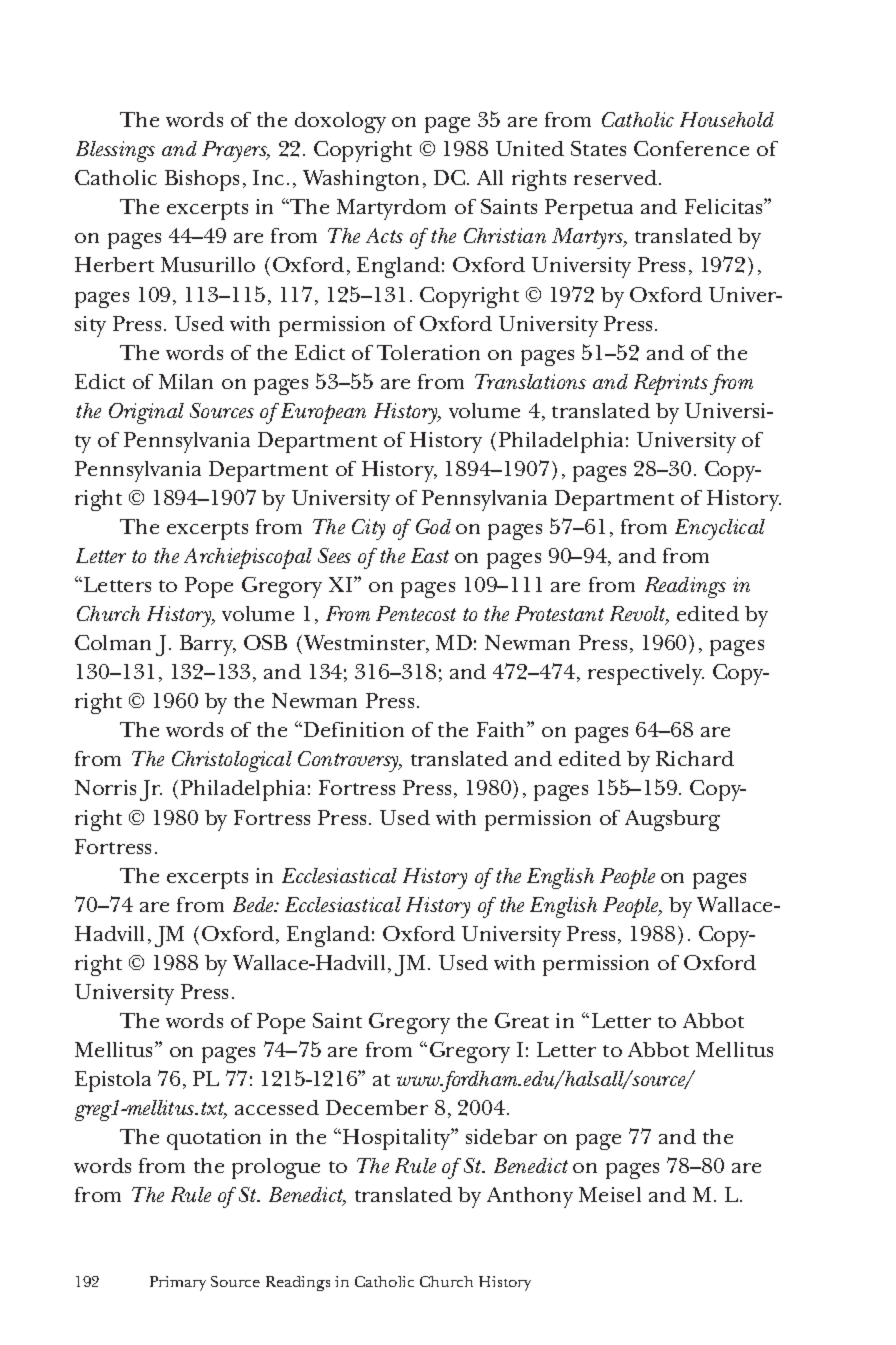  Describe the element at coordinates (235, 151) in the image. I see `Prayers` at that location.
